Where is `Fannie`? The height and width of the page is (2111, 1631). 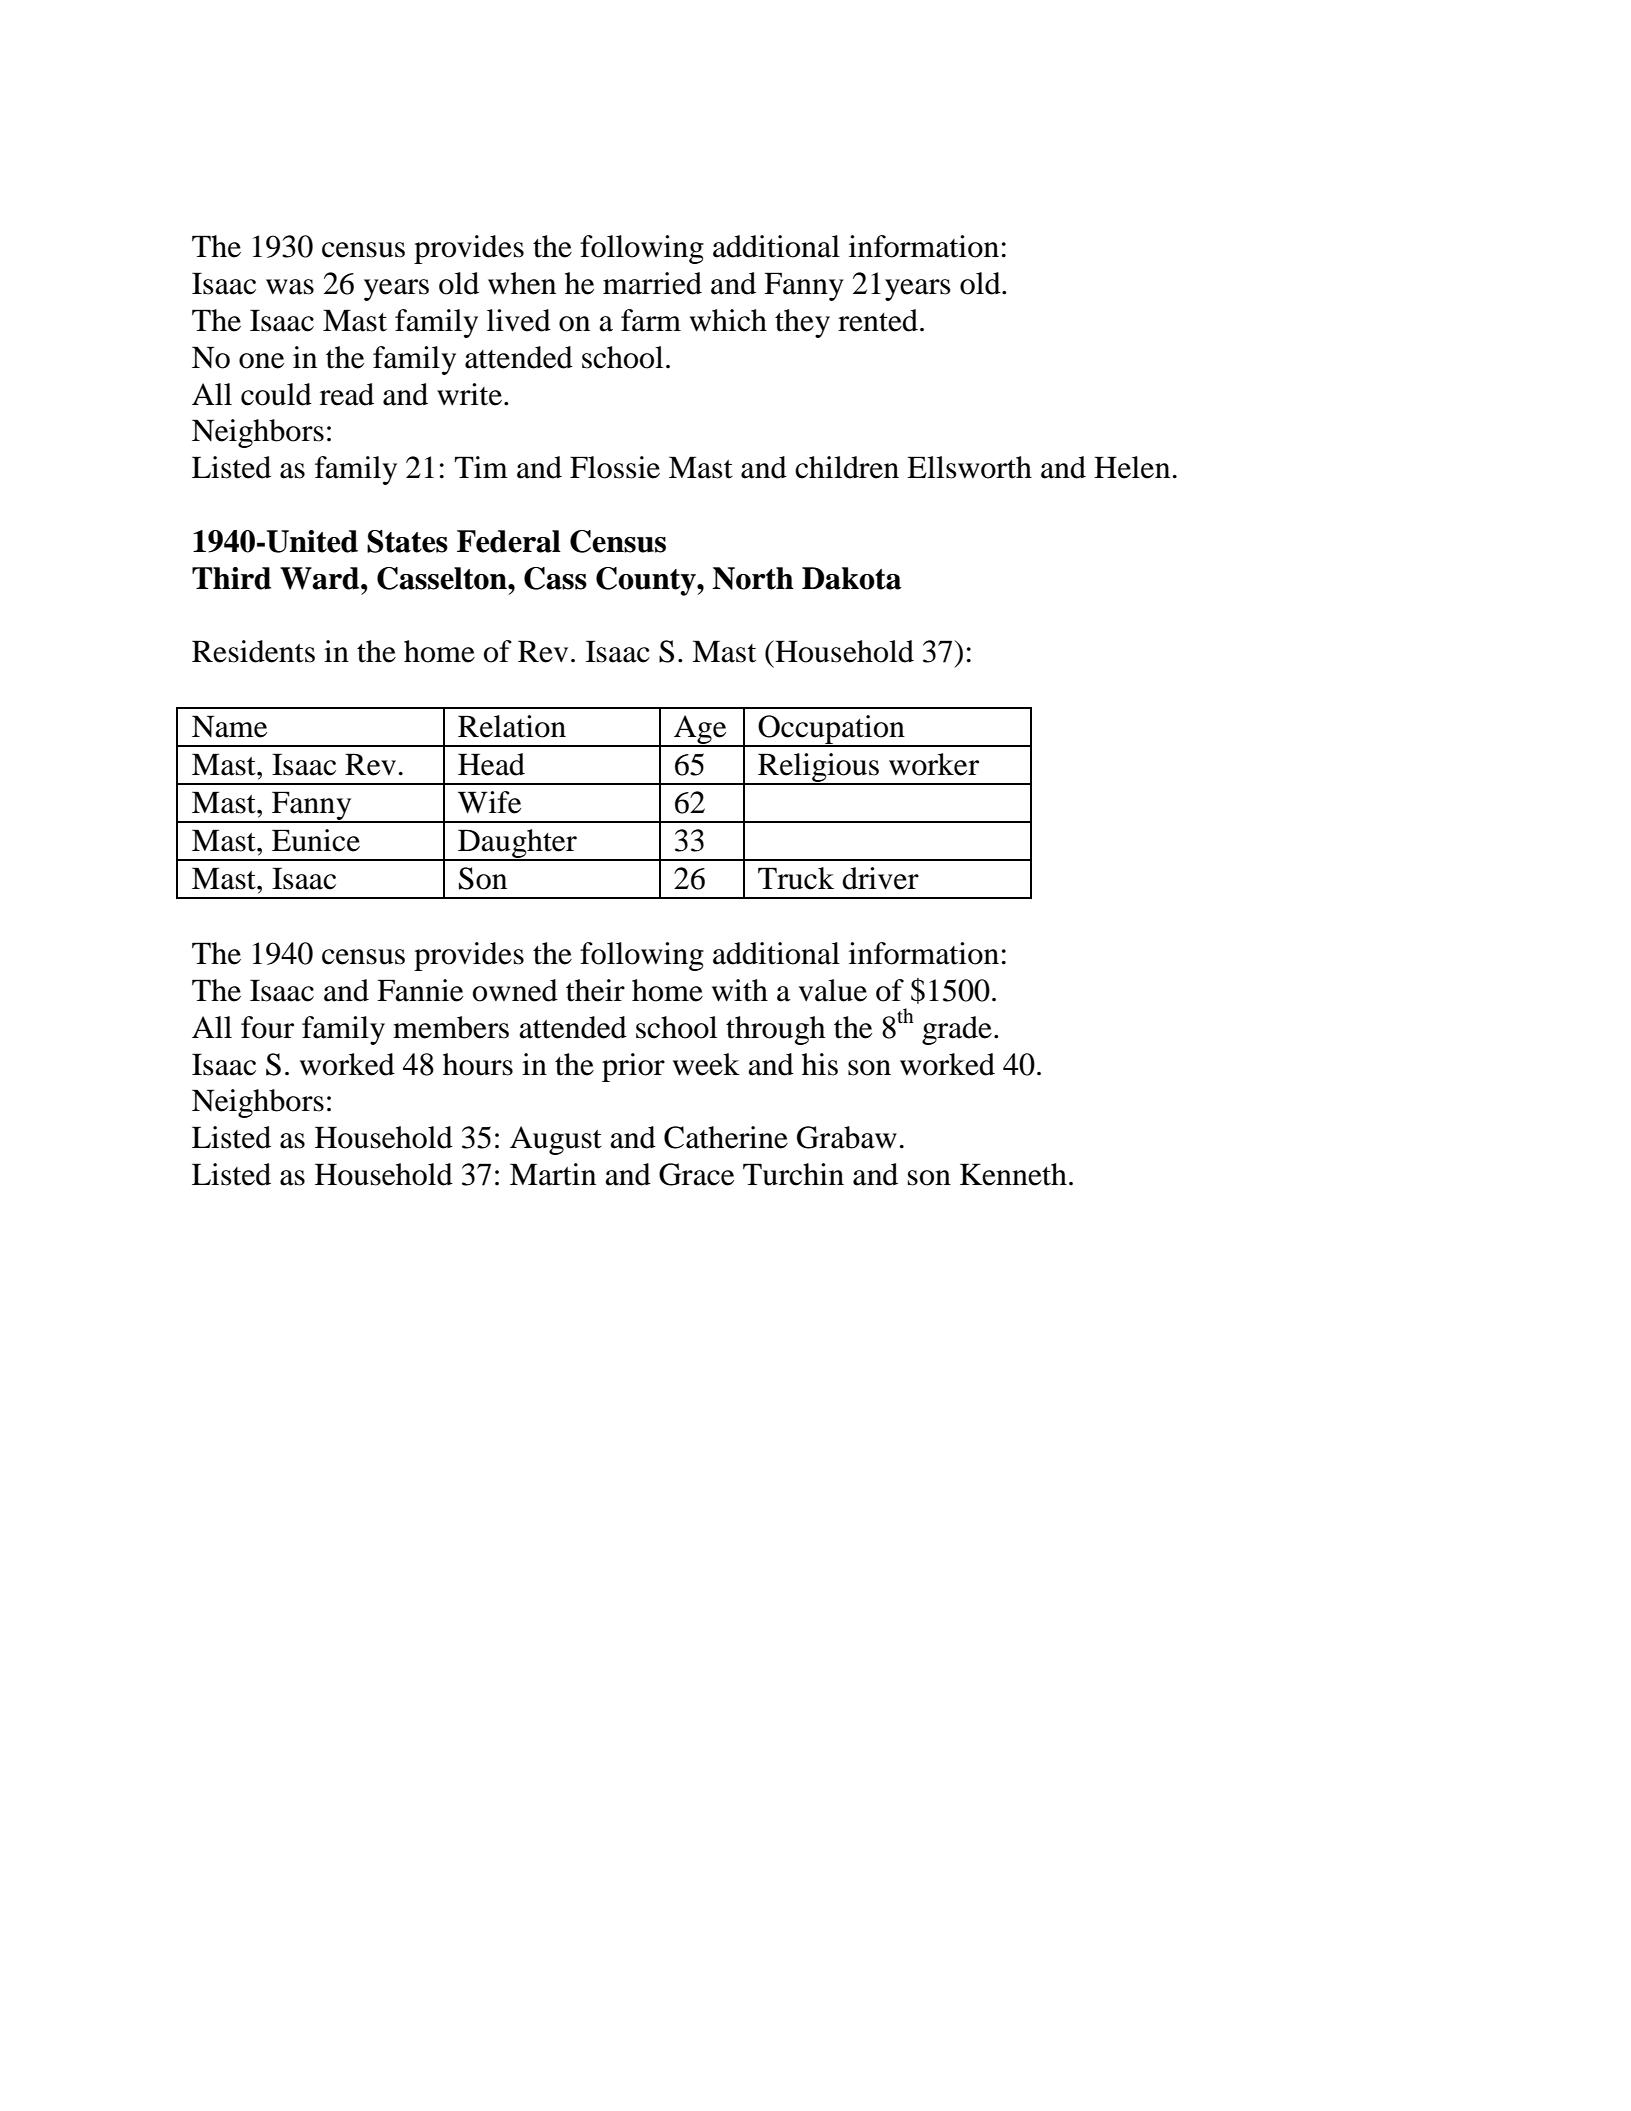 Fannie is located at coordinates (420, 990).
